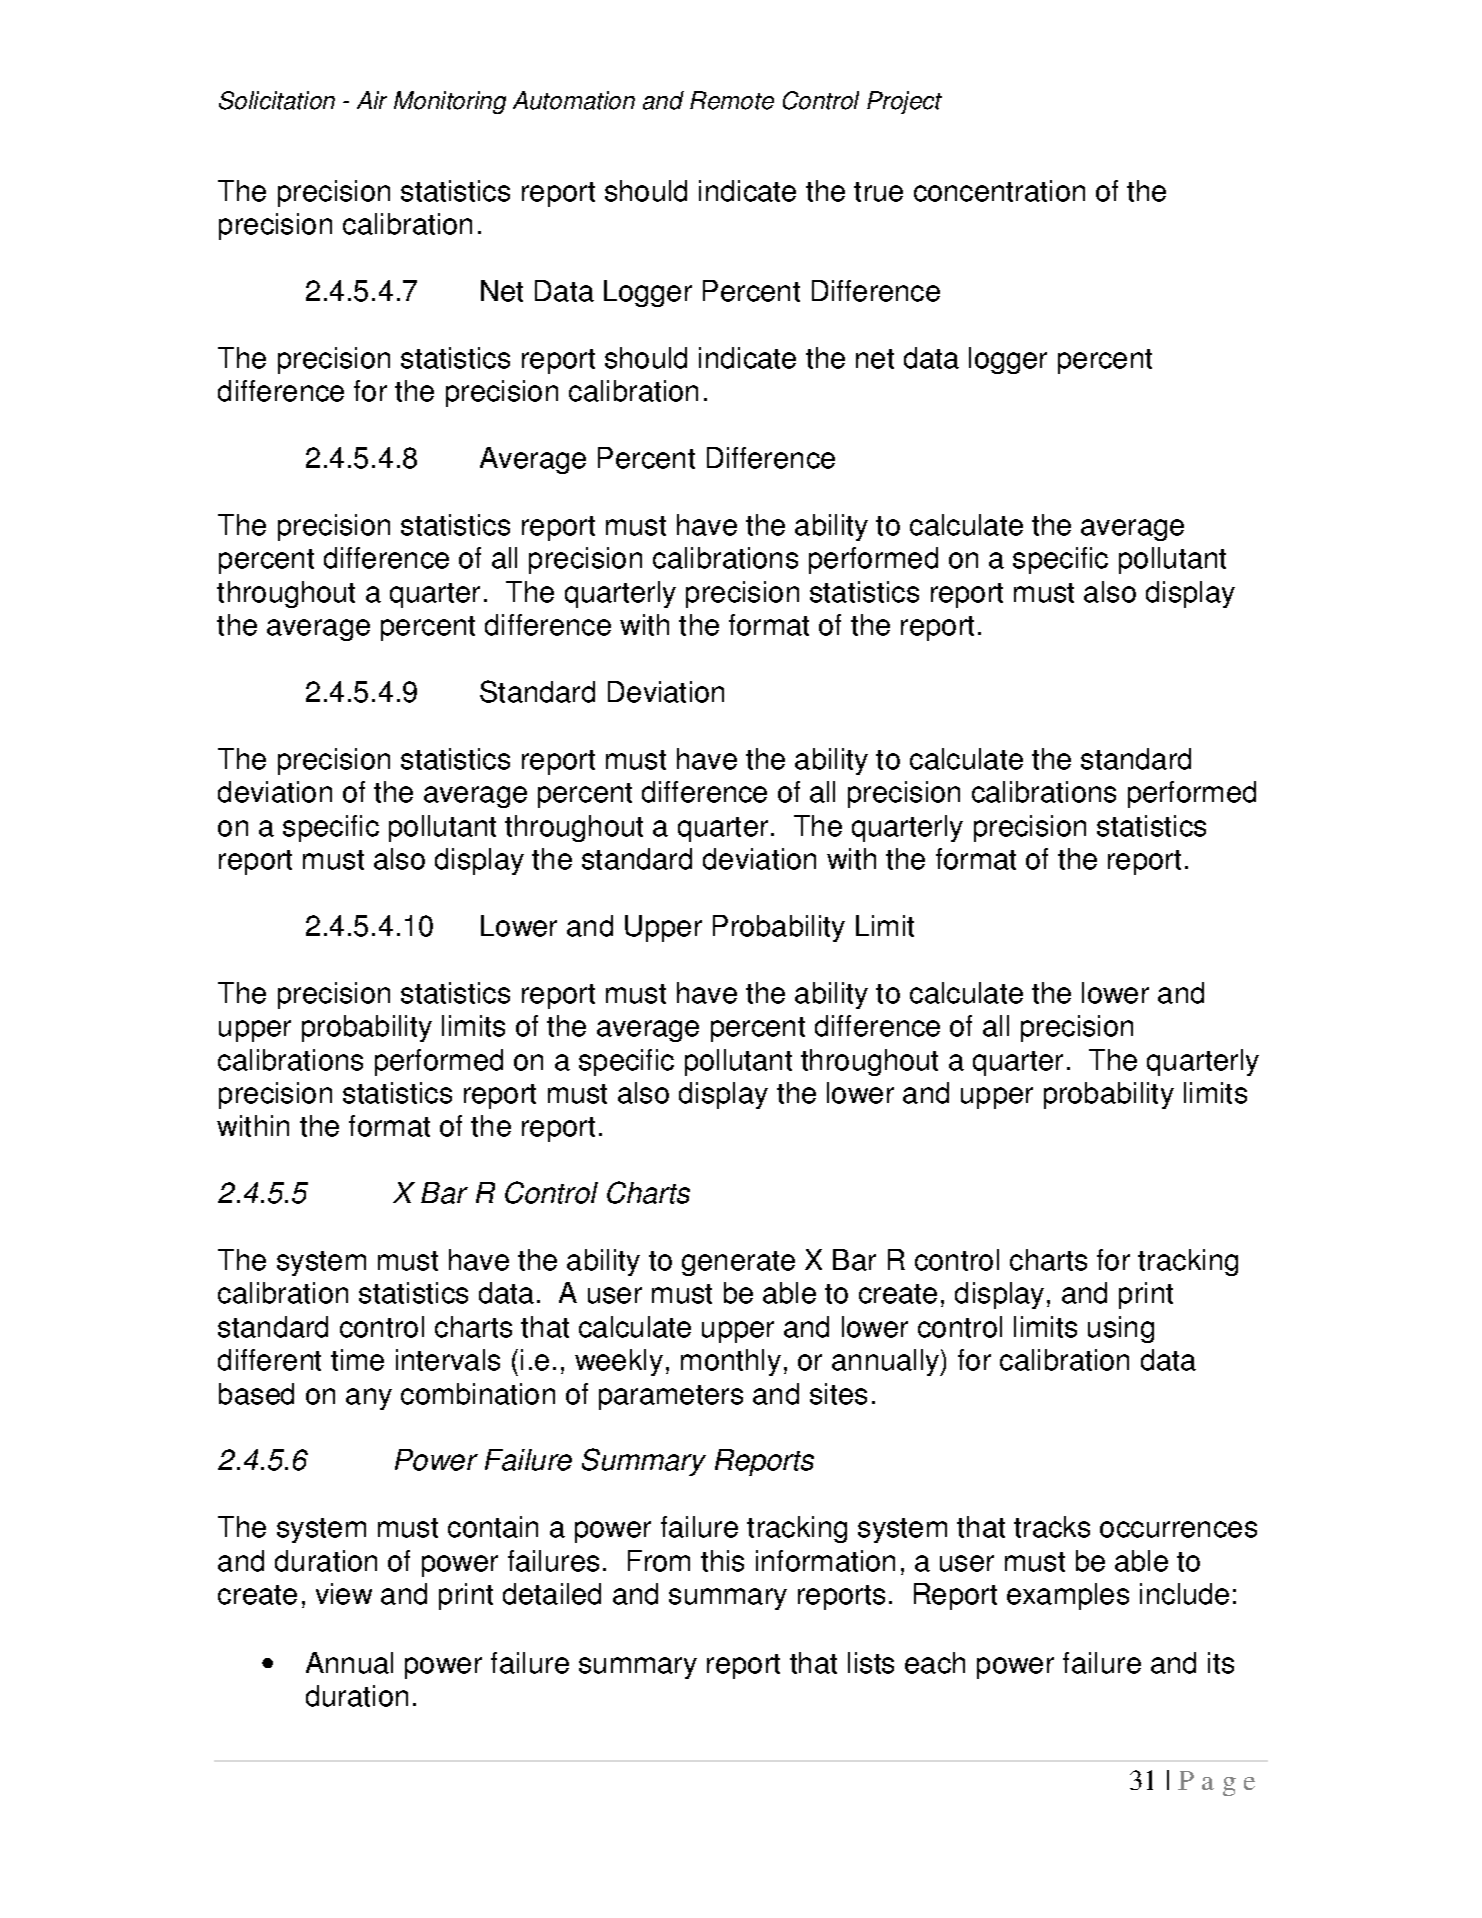  Describe the element at coordinates (738, 1263) in the screenshot. I see `generate` at that location.
